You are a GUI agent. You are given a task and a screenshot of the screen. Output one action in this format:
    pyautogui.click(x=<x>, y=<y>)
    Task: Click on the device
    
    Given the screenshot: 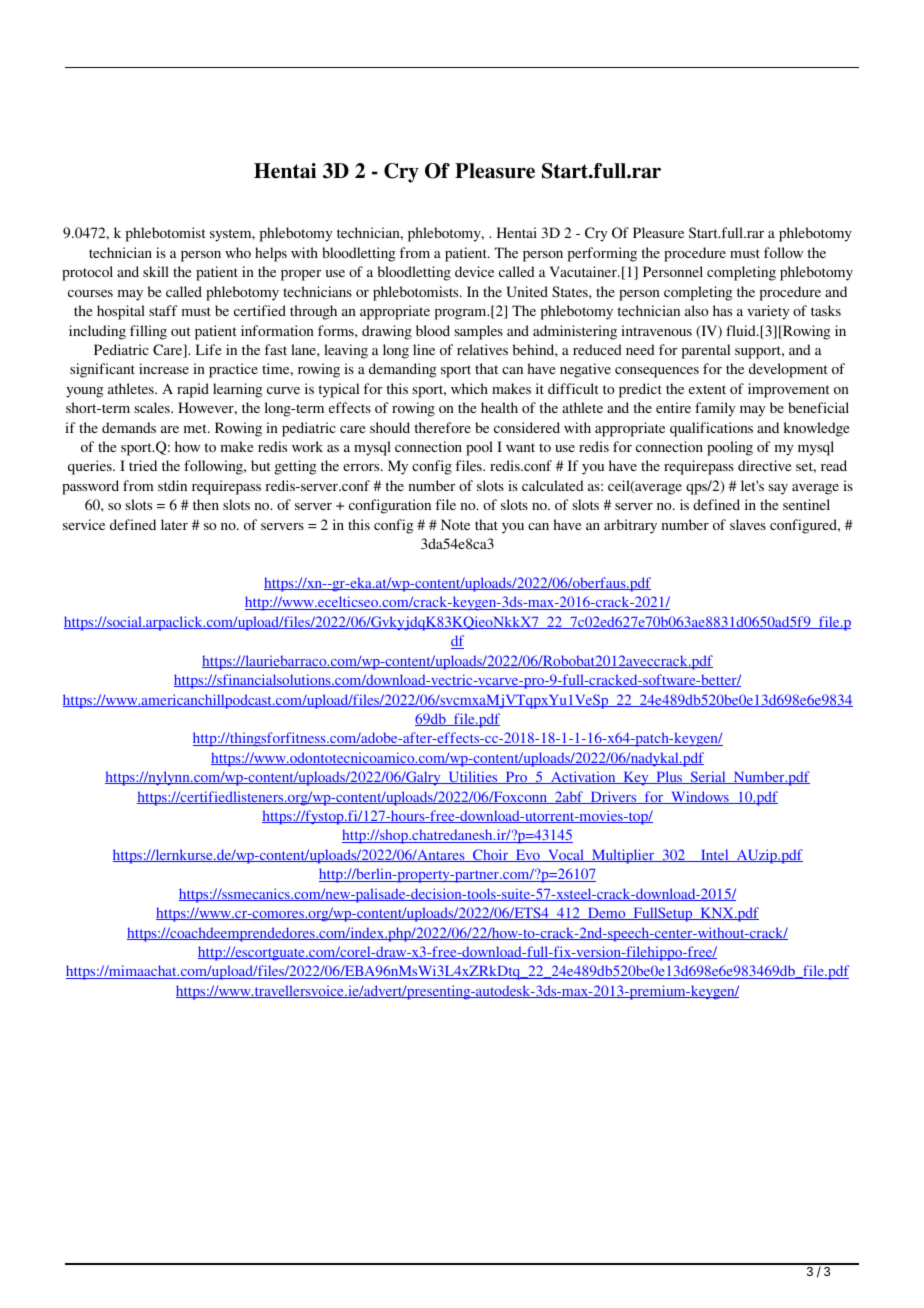 What is the action you would take?
    pyautogui.click(x=474, y=271)
